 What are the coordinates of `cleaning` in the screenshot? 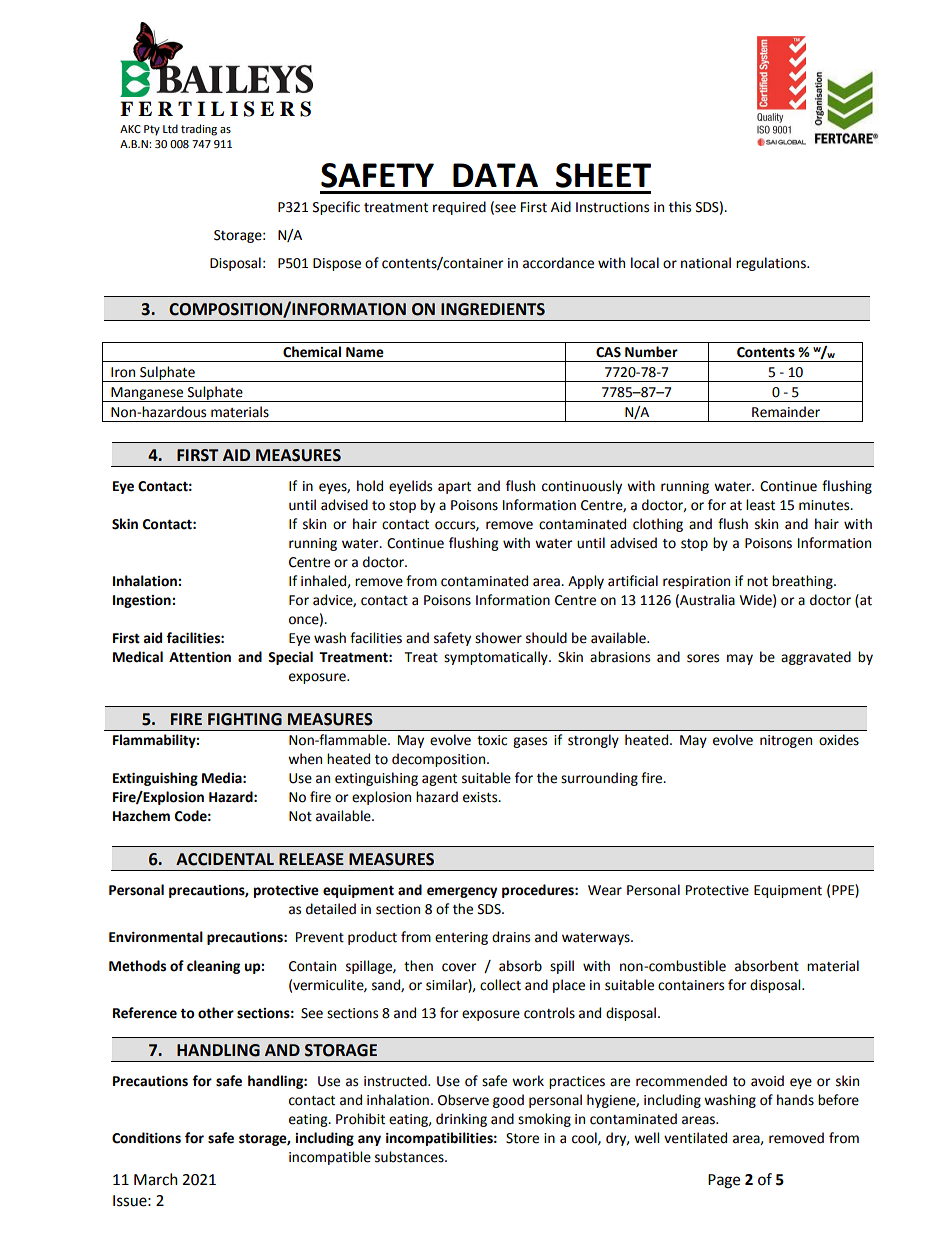 It's located at (213, 967).
